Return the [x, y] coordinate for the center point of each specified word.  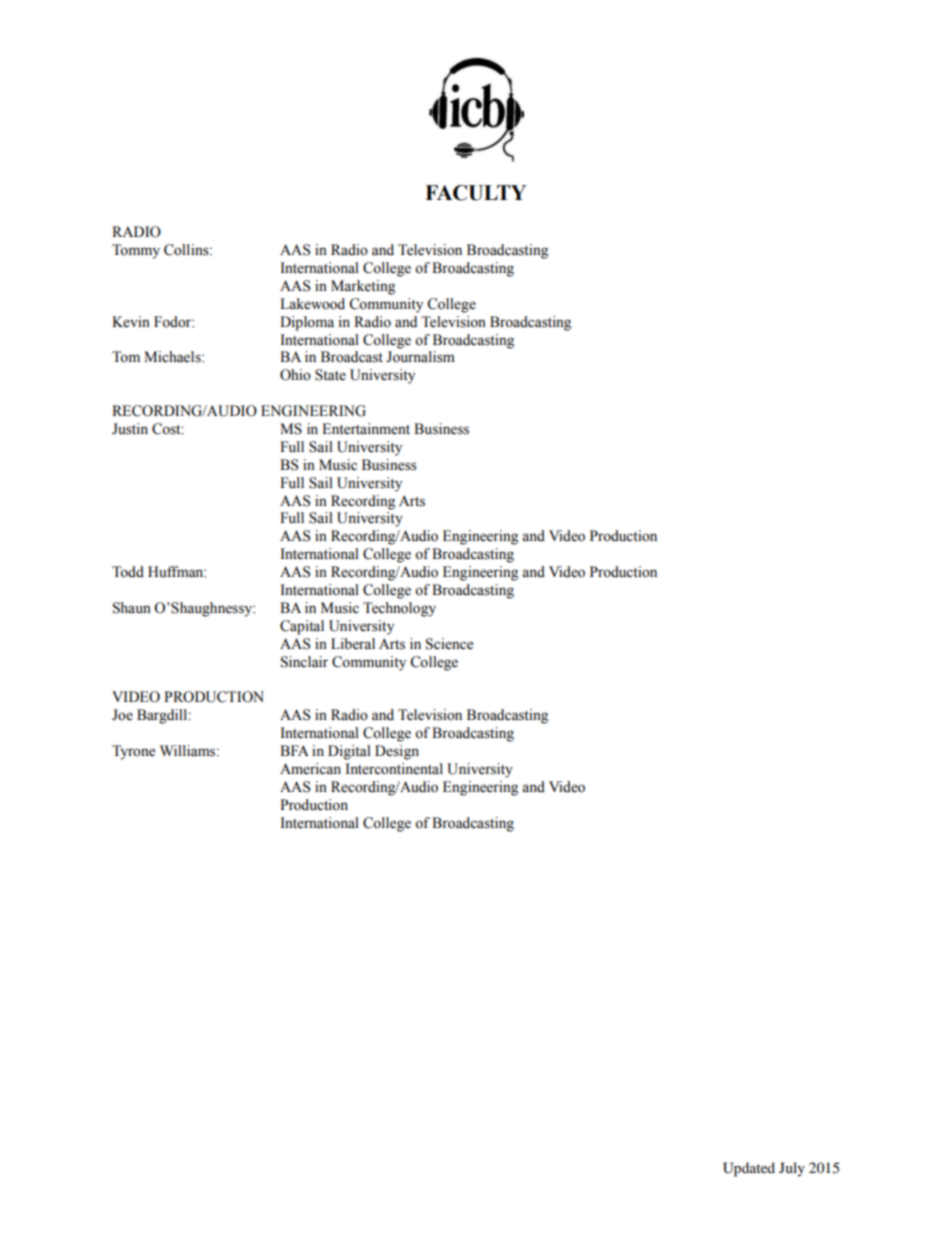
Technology [399, 609]
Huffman [177, 571]
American [310, 769]
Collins [187, 250]
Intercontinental [394, 769]
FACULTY [475, 193]
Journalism [420, 357]
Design [397, 752]
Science [449, 644]
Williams [189, 751]
